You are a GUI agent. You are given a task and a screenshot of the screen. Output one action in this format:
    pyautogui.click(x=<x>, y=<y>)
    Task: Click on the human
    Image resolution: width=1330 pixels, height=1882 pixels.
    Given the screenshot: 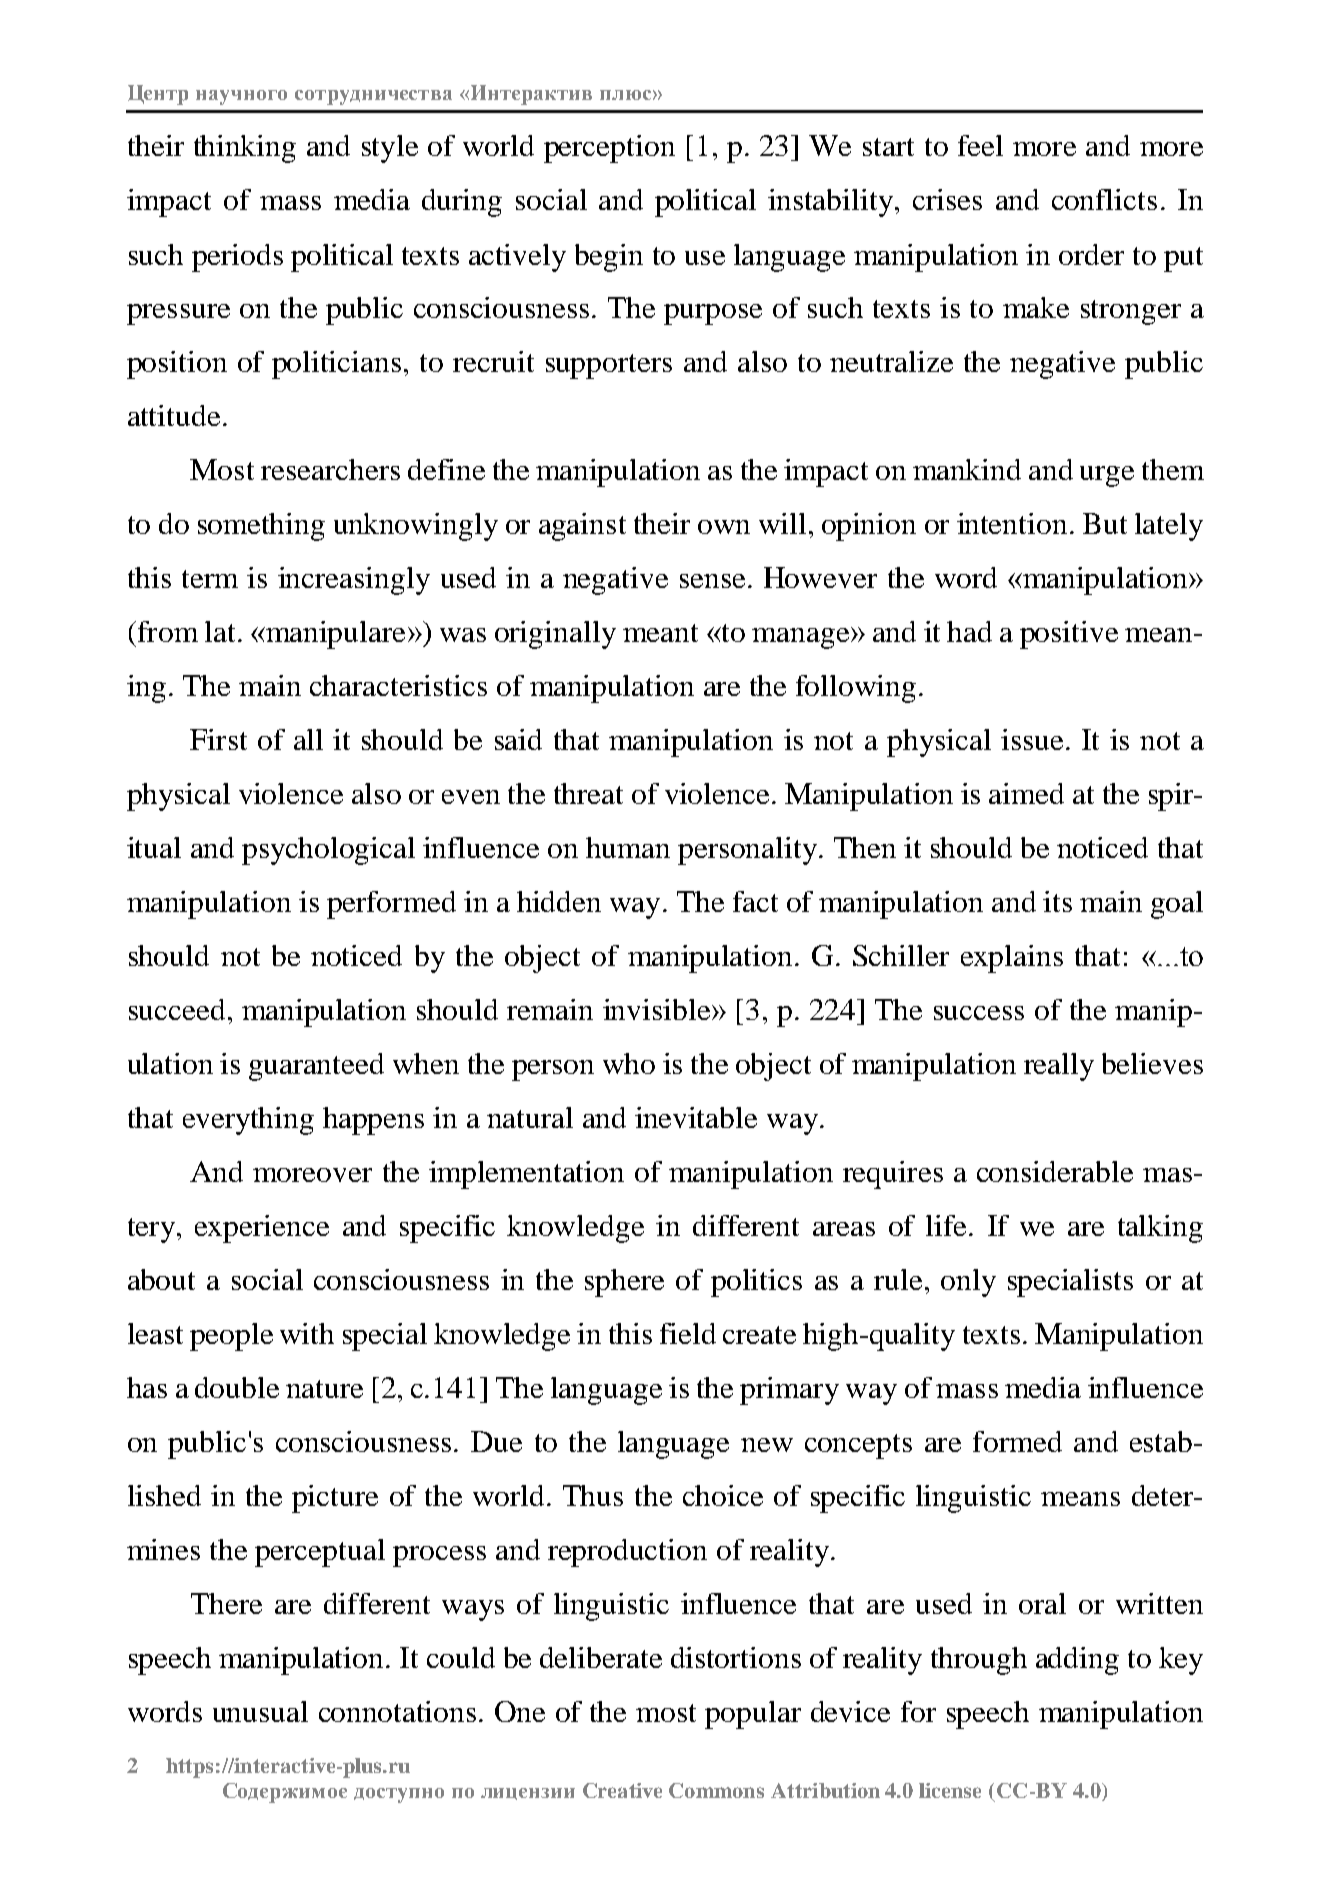 What is the action you would take?
    pyautogui.click(x=628, y=847)
